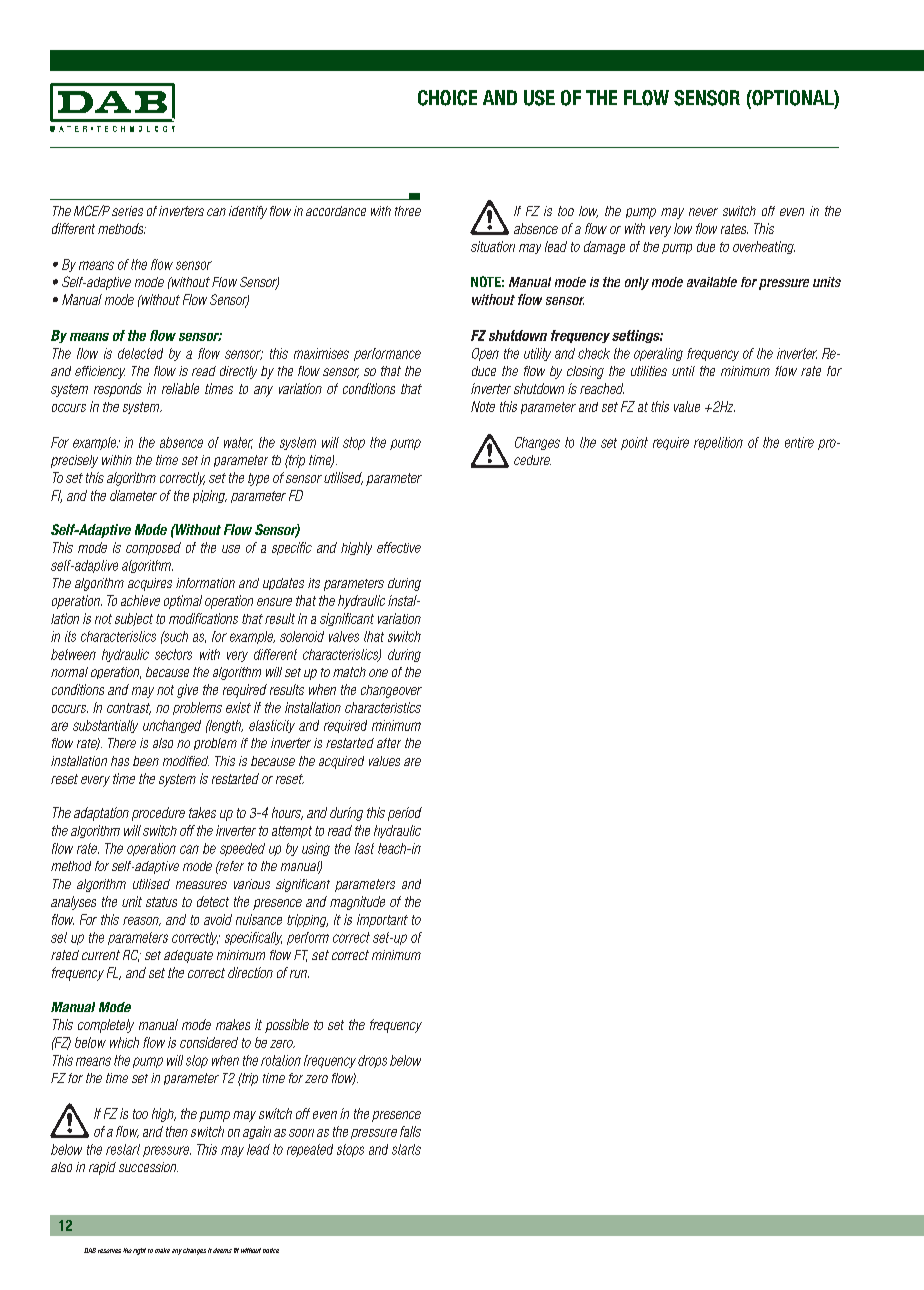 The height and width of the screenshot is (1290, 924). Describe the element at coordinates (139, 1251) in the screenshot. I see `right` at that location.
